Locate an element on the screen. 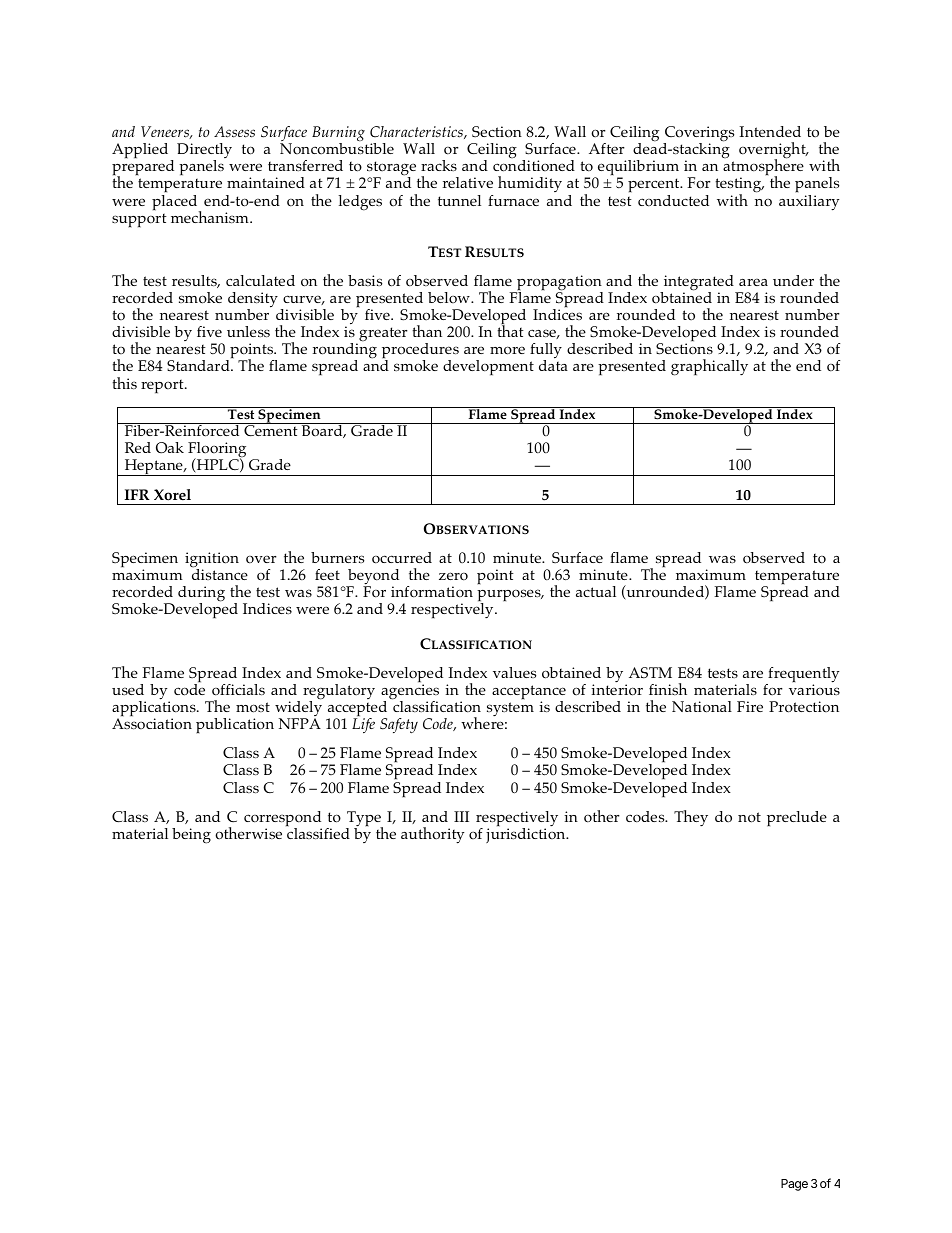 This screenshot has width=952, height=1233. Page is located at coordinates (794, 1185).
